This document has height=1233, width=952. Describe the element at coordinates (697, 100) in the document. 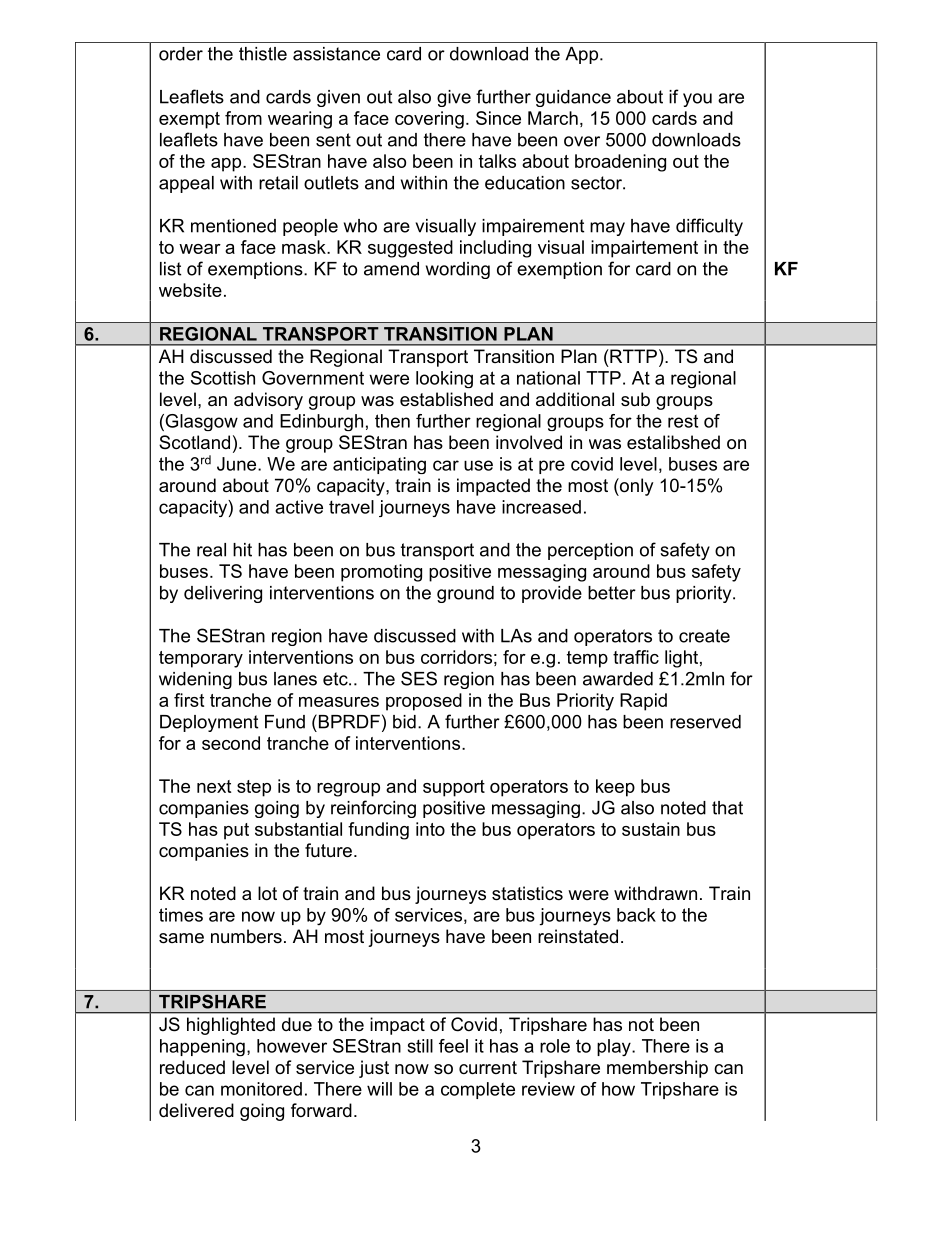

I see `you` at that location.
